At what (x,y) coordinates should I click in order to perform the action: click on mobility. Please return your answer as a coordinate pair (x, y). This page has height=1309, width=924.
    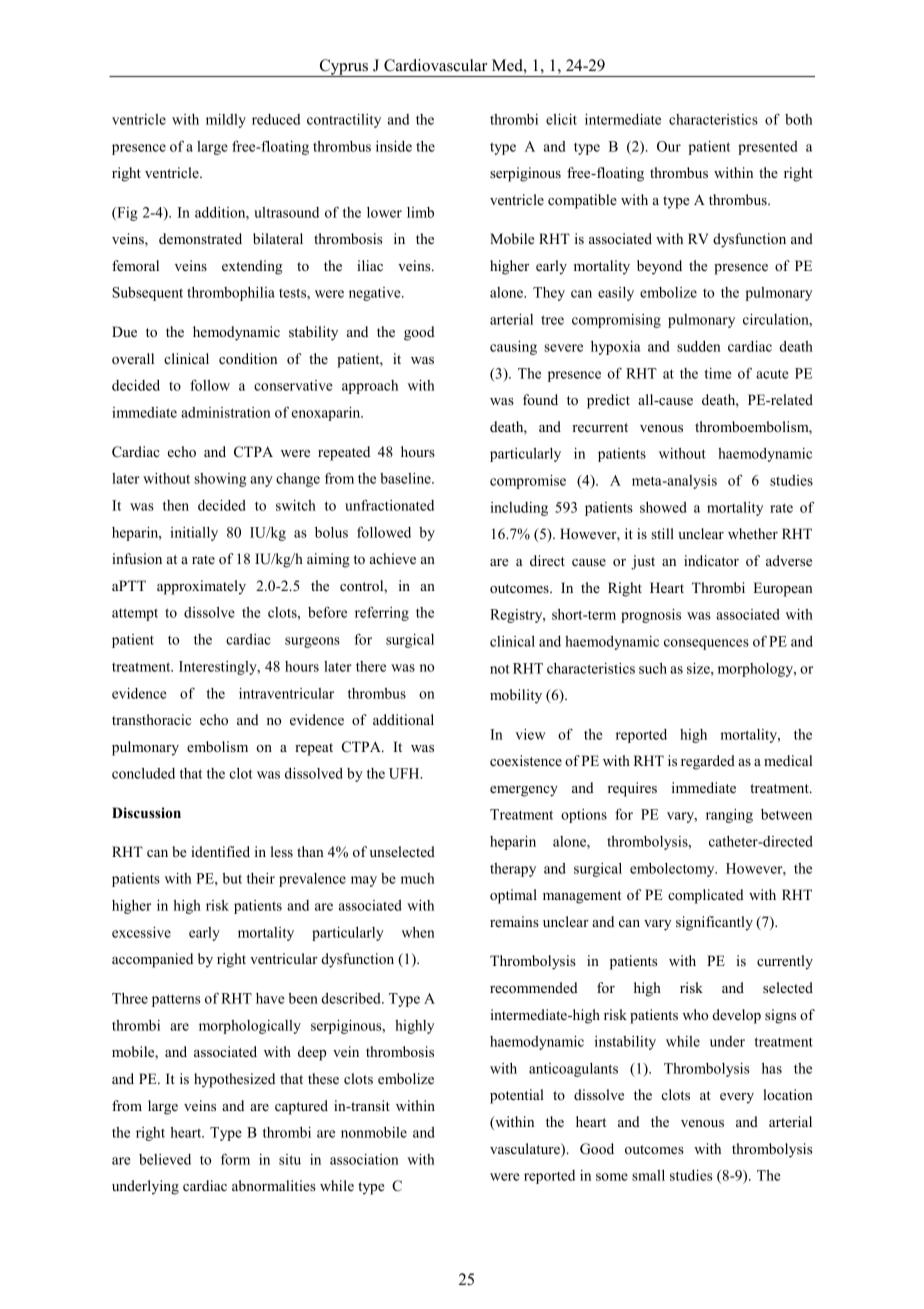
    Looking at the image, I should click on (516, 696).
